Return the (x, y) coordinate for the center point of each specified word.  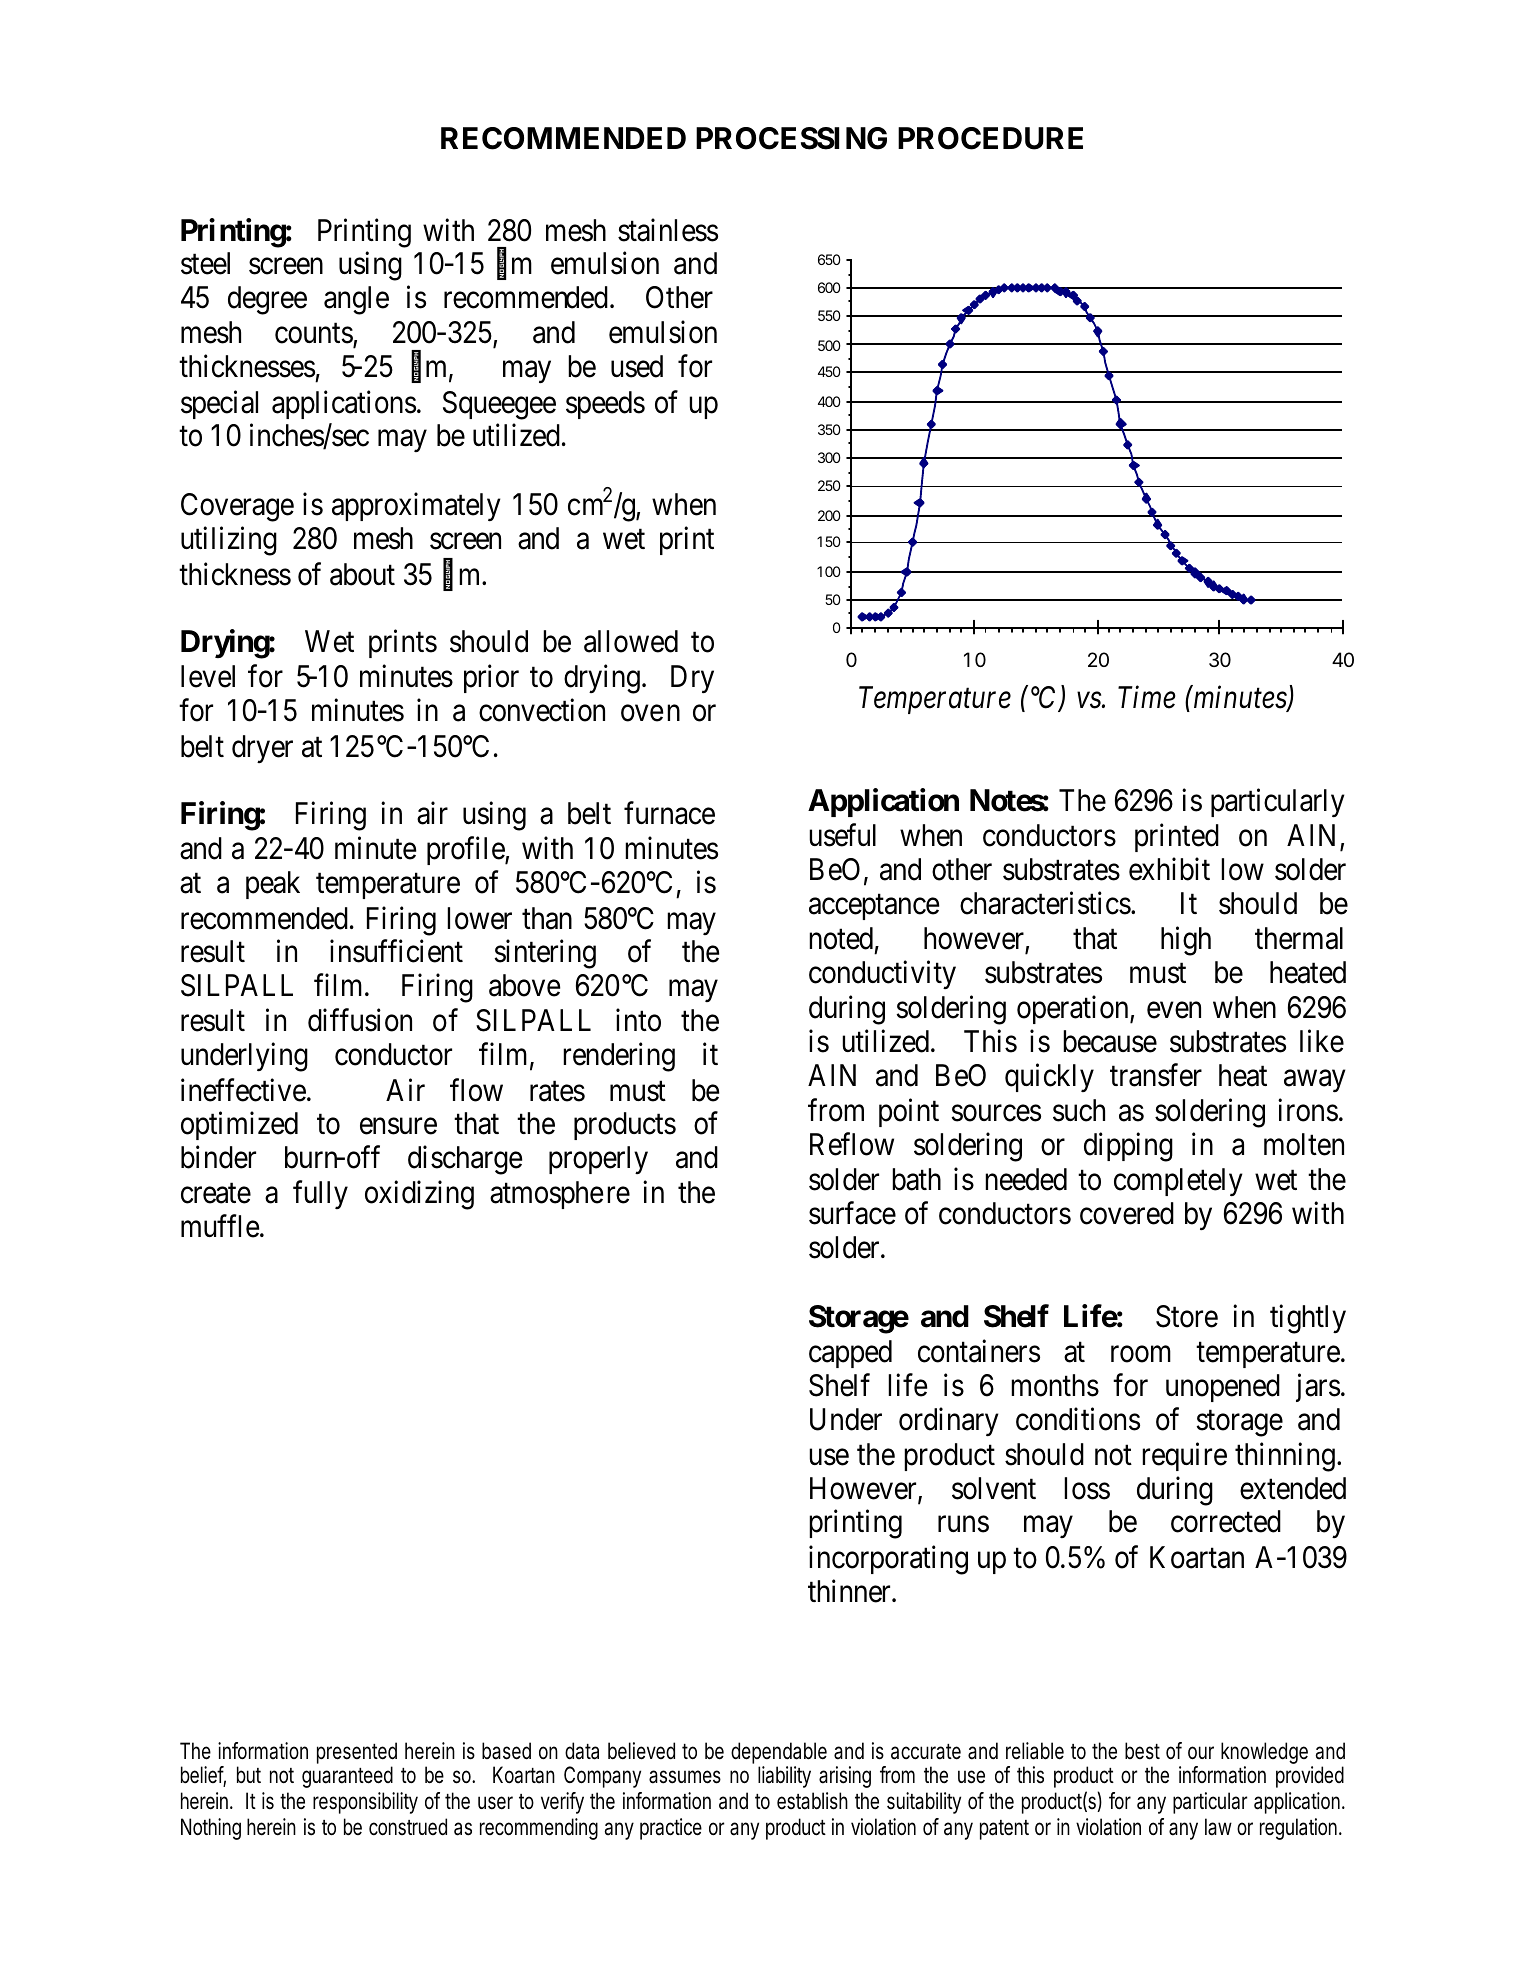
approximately (416, 507)
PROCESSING (791, 138)
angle (356, 300)
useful (842, 835)
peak (273, 885)
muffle (220, 1226)
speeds (605, 405)
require (1184, 1457)
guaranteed (347, 1777)
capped (850, 1354)
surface (852, 1213)
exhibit (1169, 869)
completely (1178, 1182)
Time (1147, 697)
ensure (398, 1126)
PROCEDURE (990, 138)
